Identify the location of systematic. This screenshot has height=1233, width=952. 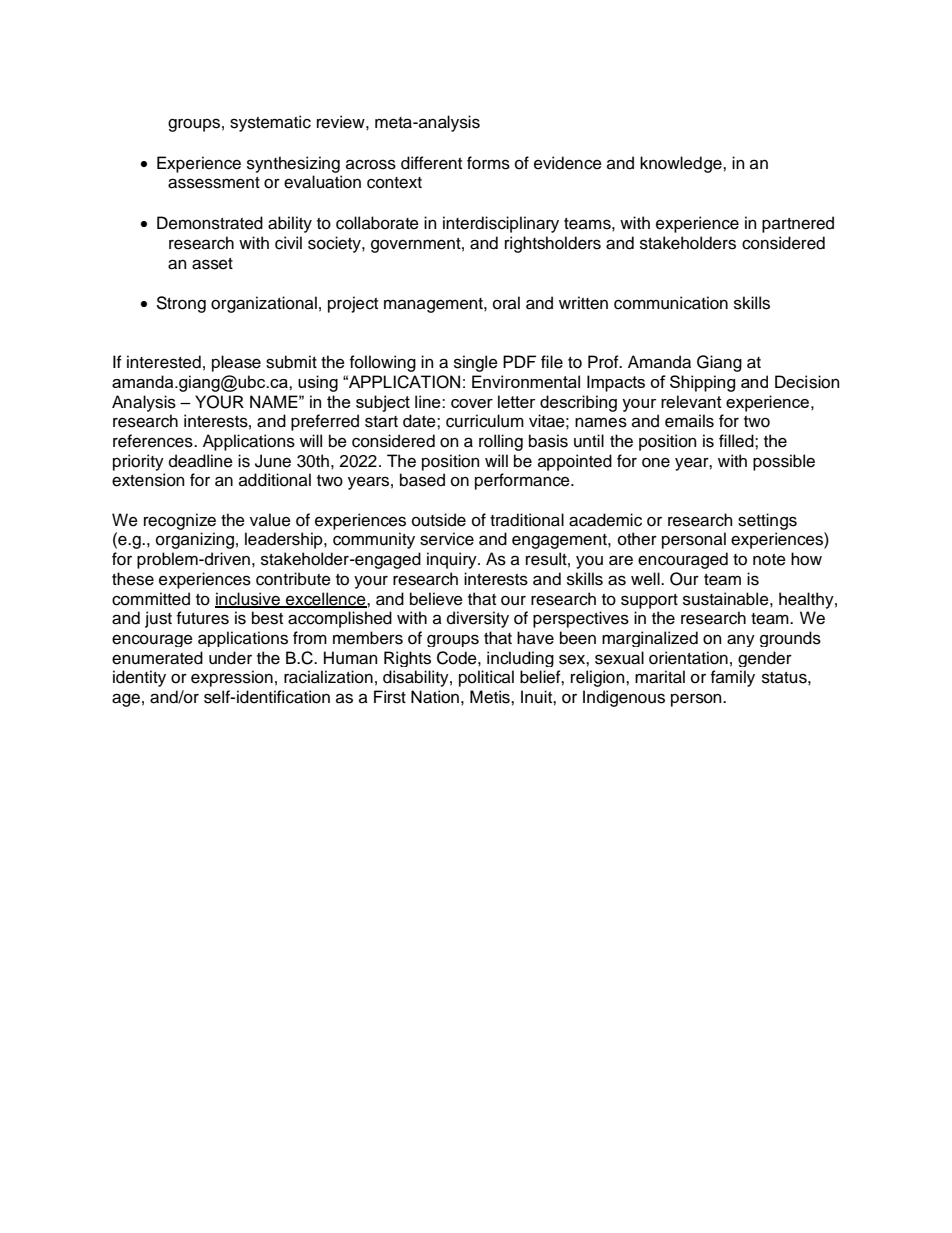
(270, 123).
